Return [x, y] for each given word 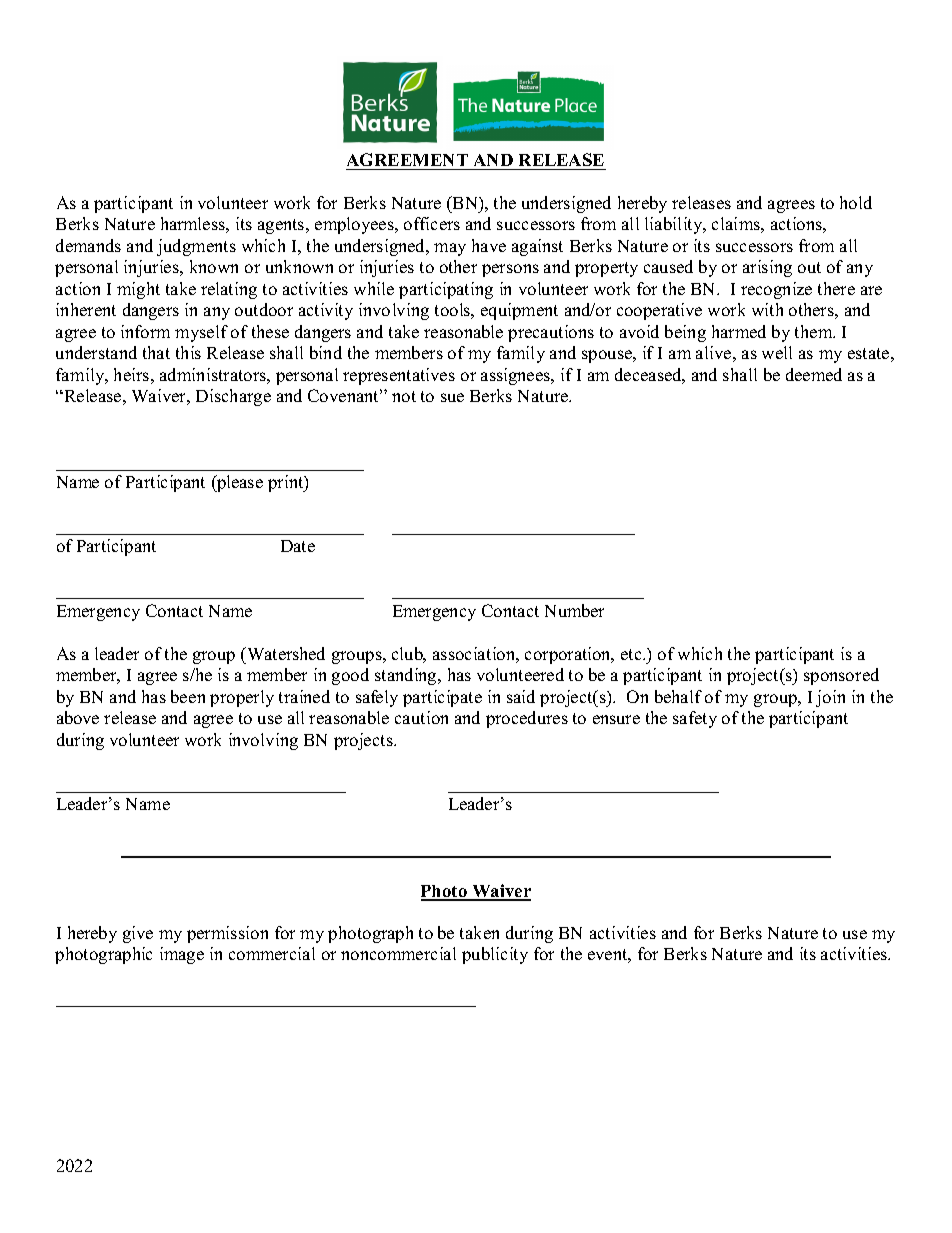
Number [574, 610]
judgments [196, 247]
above [78, 717]
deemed [814, 374]
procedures [527, 719]
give [138, 934]
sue [452, 397]
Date [298, 546]
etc [632, 654]
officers [432, 223]
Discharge [233, 397]
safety [695, 719]
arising [767, 268]
